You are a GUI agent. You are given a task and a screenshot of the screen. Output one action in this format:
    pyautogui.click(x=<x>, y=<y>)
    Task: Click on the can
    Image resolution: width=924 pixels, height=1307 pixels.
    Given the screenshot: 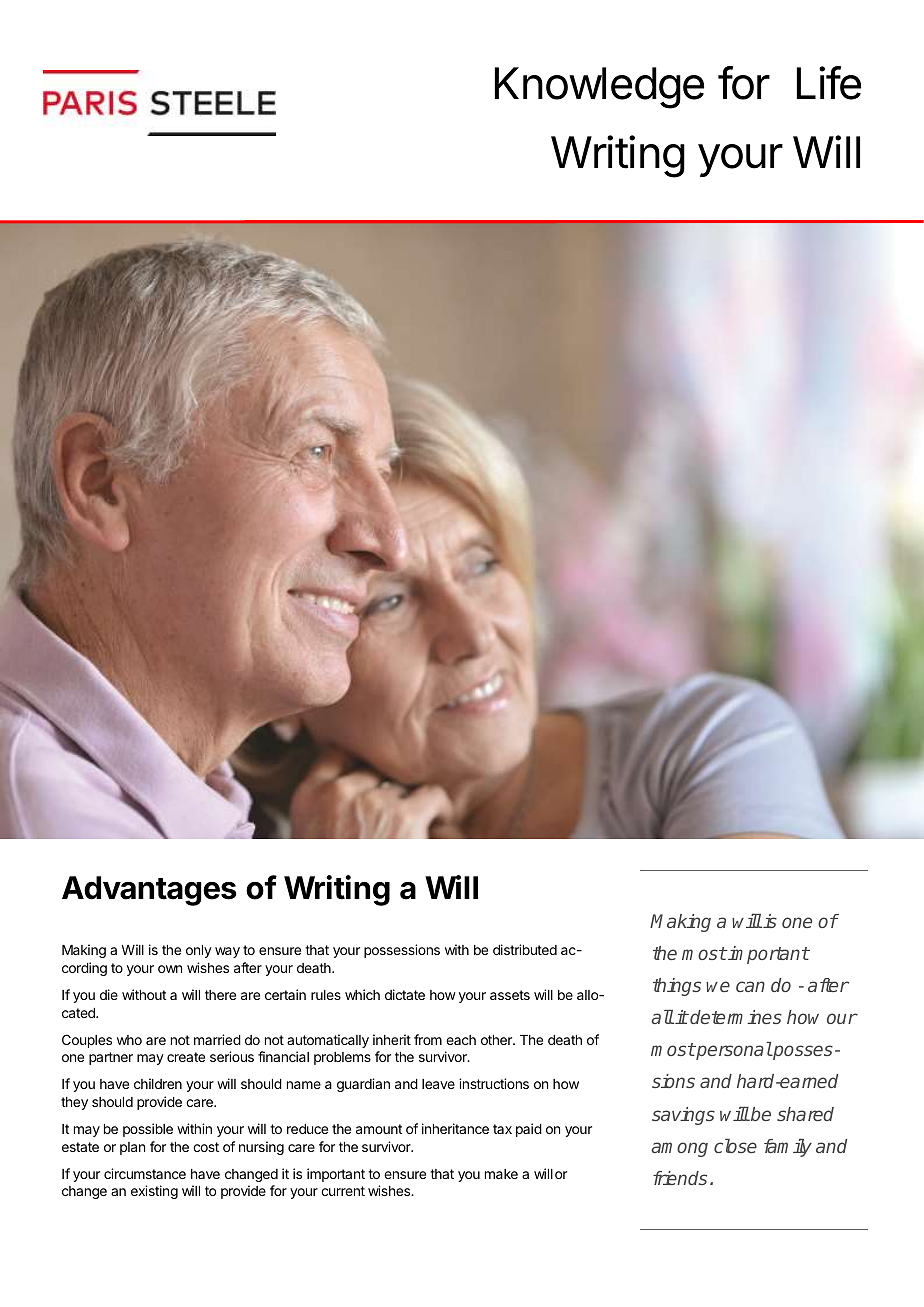 What is the action you would take?
    pyautogui.click(x=750, y=986)
